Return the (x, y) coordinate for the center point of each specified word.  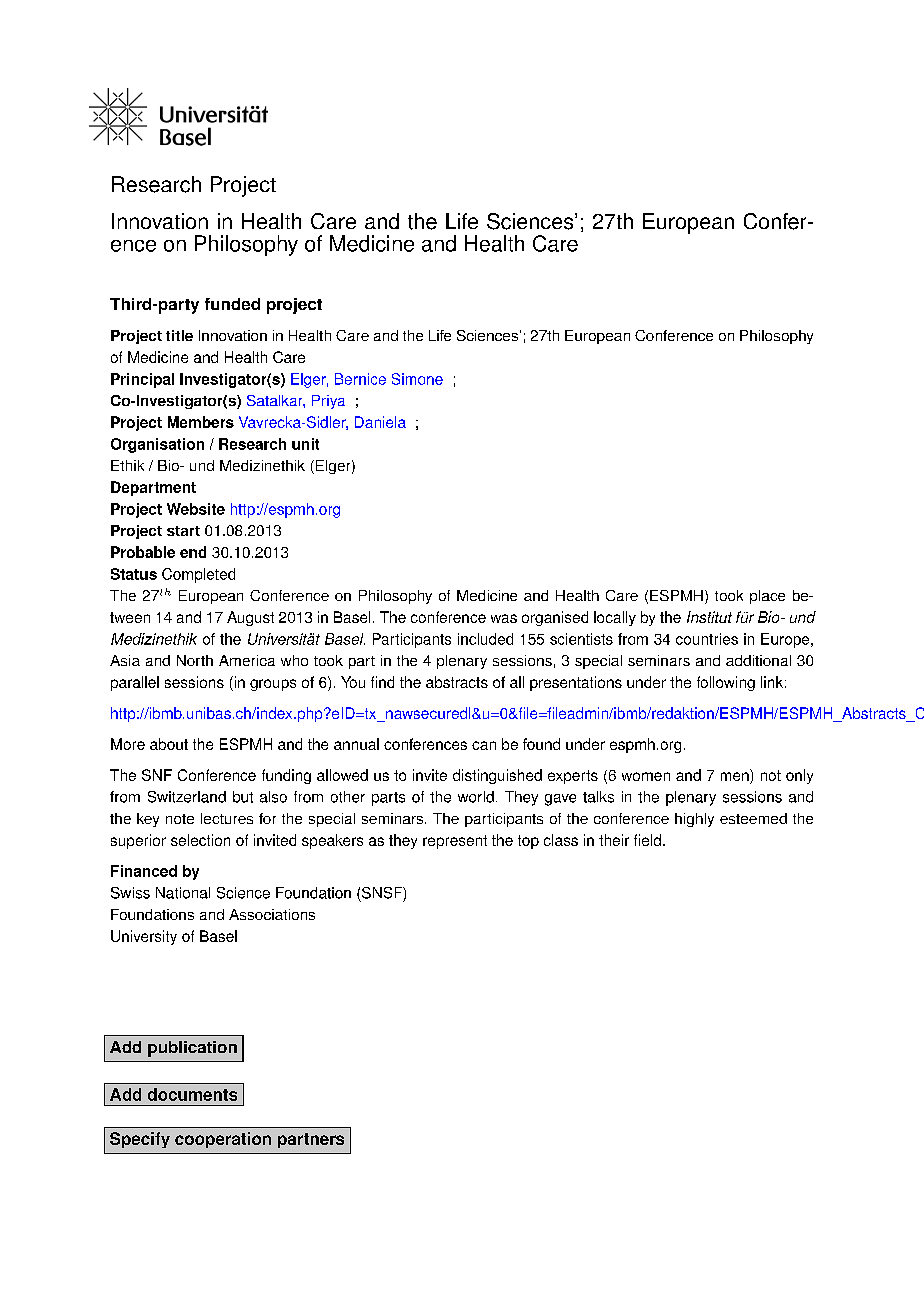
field (647, 840)
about (169, 744)
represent (455, 842)
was (504, 618)
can (484, 745)
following (726, 683)
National (183, 893)
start (183, 531)
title (179, 335)
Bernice (360, 379)
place (767, 597)
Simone (417, 379)
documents (192, 1094)
